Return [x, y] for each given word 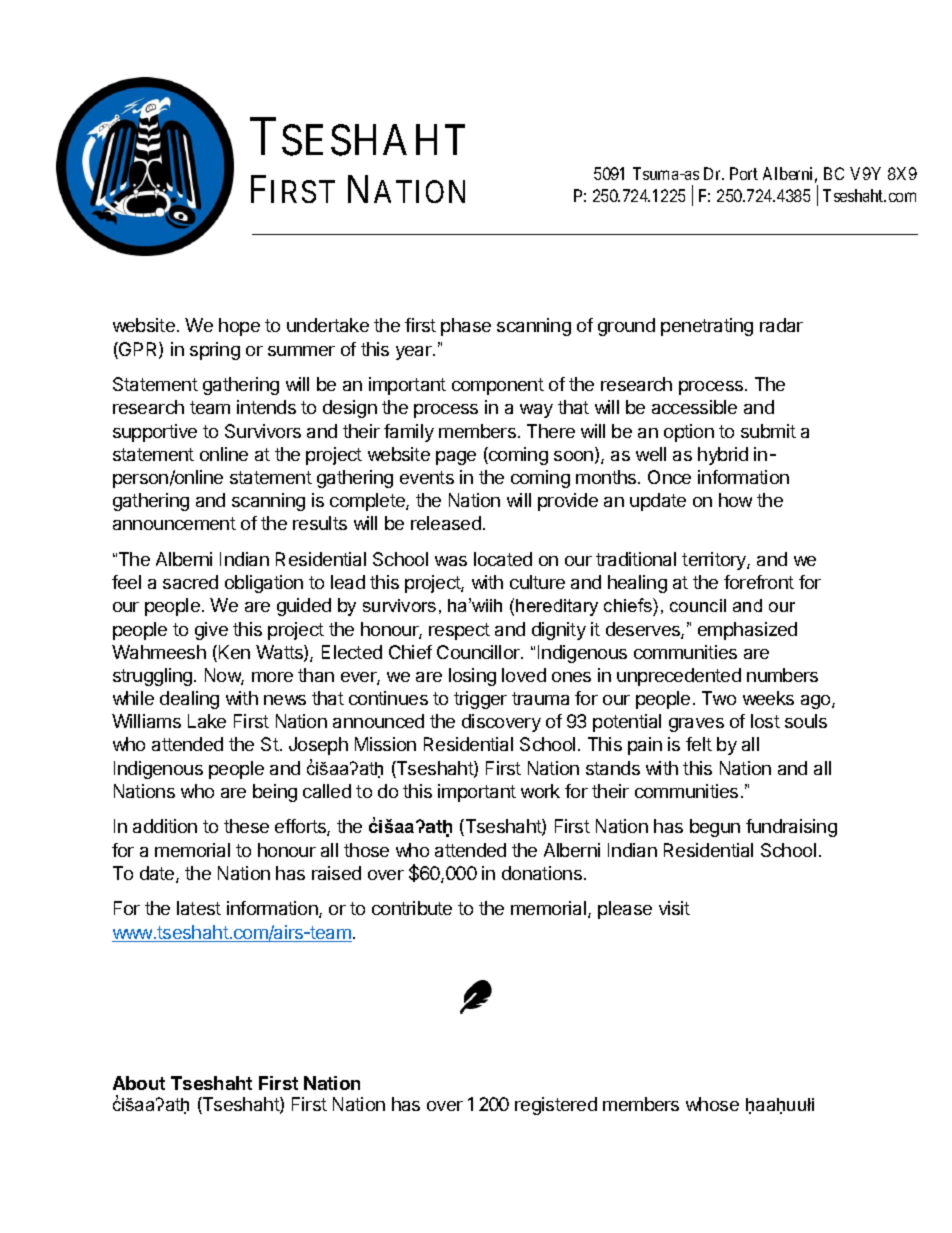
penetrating [707, 327]
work [540, 791]
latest [199, 908]
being [275, 793]
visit [674, 908]
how [735, 500]
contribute [412, 908]
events [427, 477]
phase [466, 327]
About [139, 1083]
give [211, 631]
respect [459, 631]
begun [715, 828]
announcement [174, 523]
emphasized [747, 631]
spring [215, 351]
